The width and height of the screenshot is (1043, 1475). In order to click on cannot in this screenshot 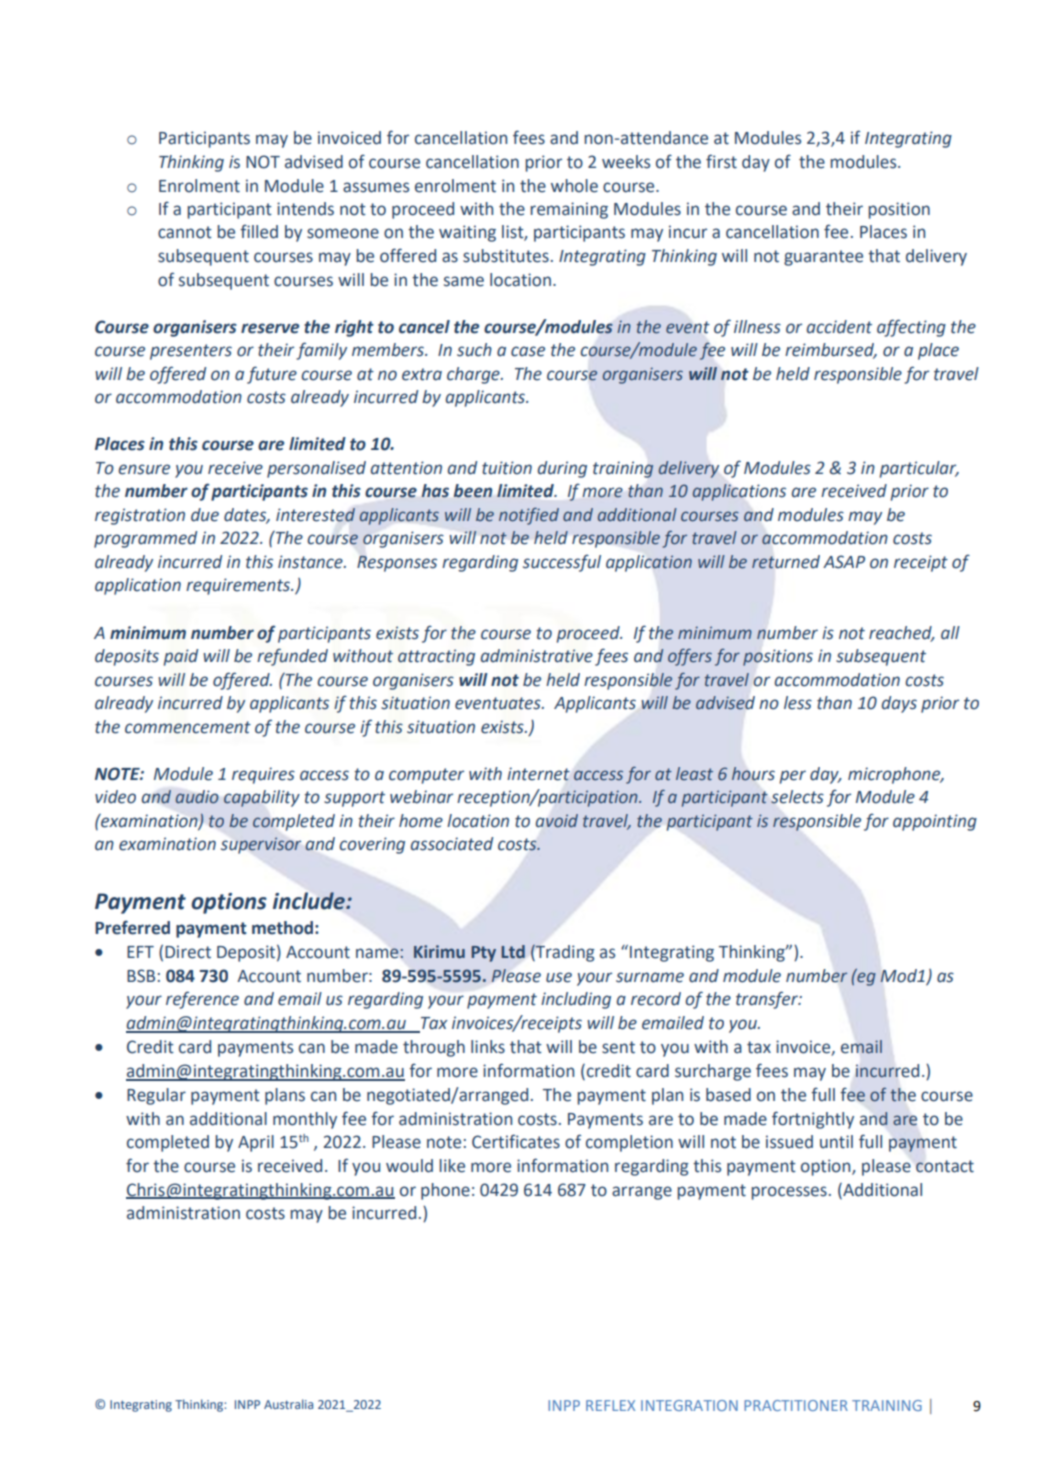, I will do `click(185, 232)`.
